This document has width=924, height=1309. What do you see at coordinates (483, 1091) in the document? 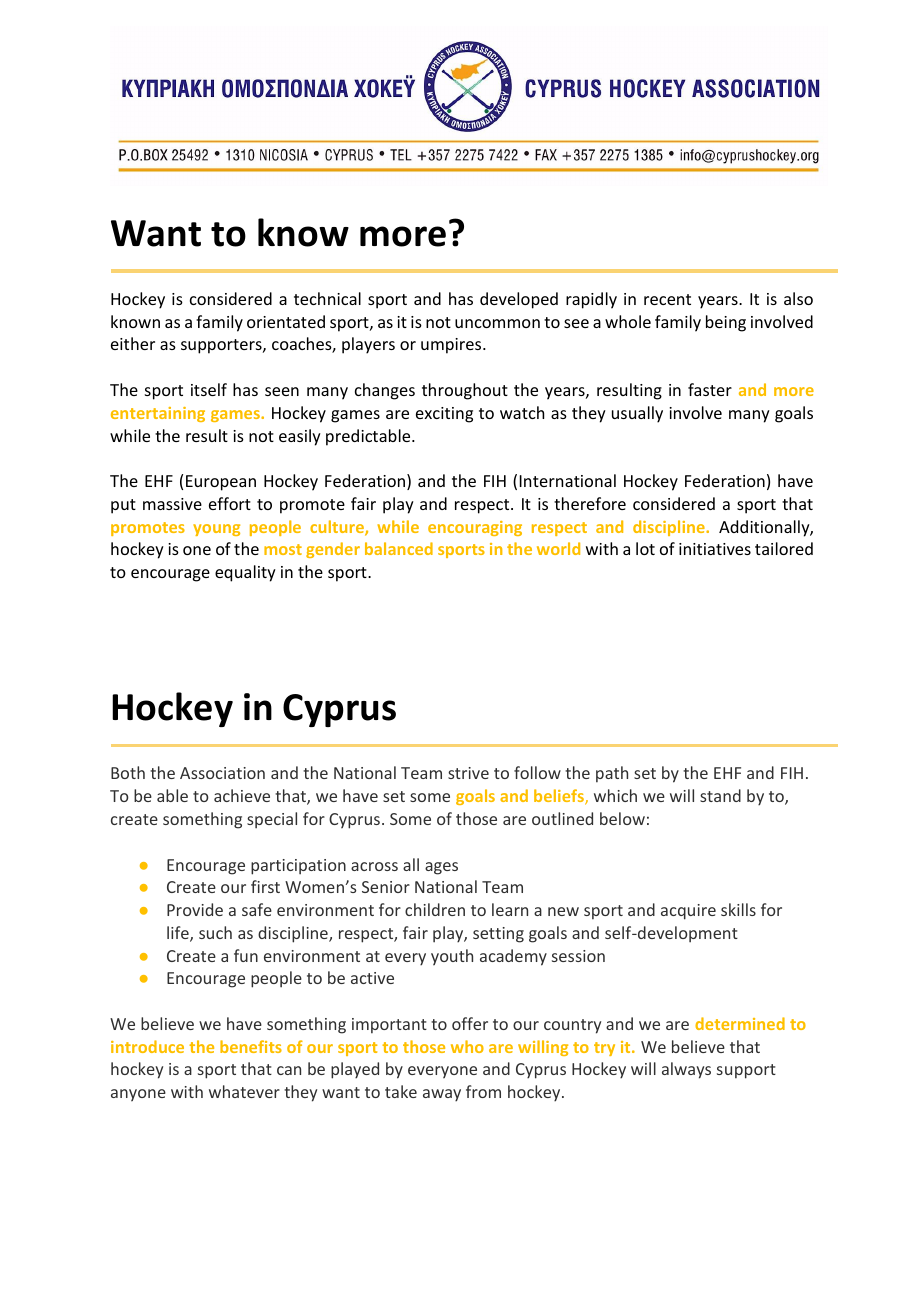
I see `from` at bounding box center [483, 1091].
